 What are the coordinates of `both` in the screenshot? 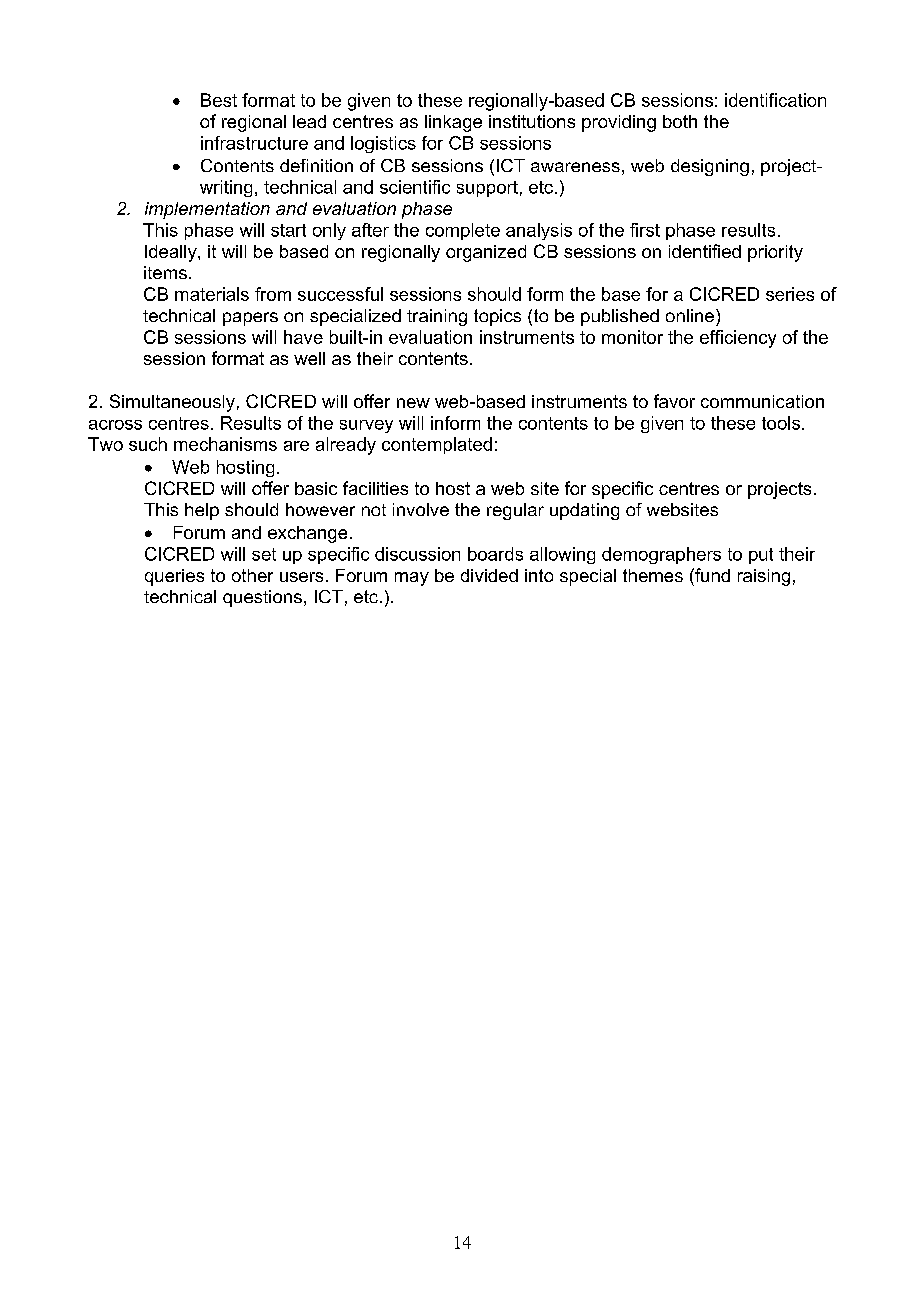 It's located at (680, 121).
